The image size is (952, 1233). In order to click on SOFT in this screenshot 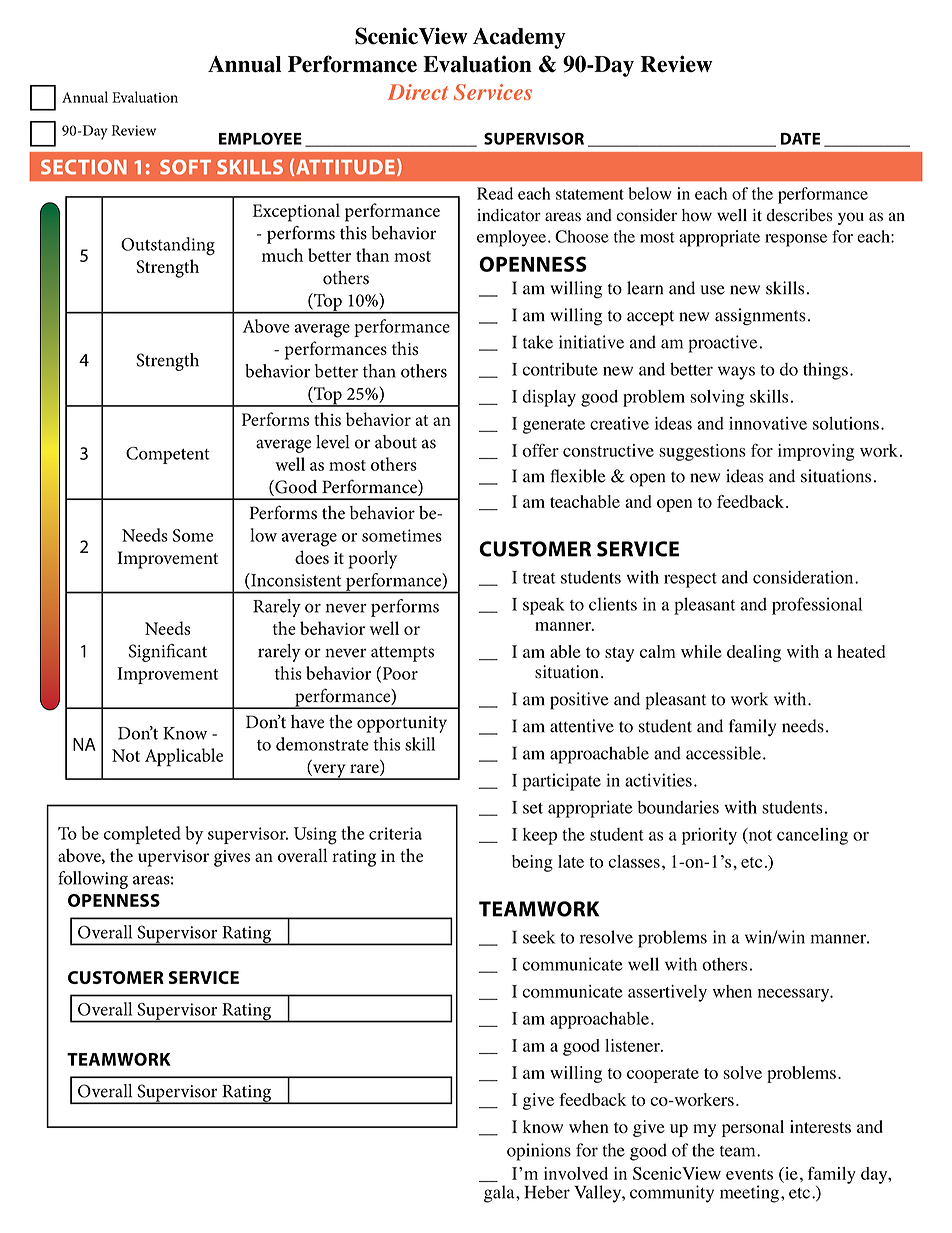, I will do `click(185, 167)`.
